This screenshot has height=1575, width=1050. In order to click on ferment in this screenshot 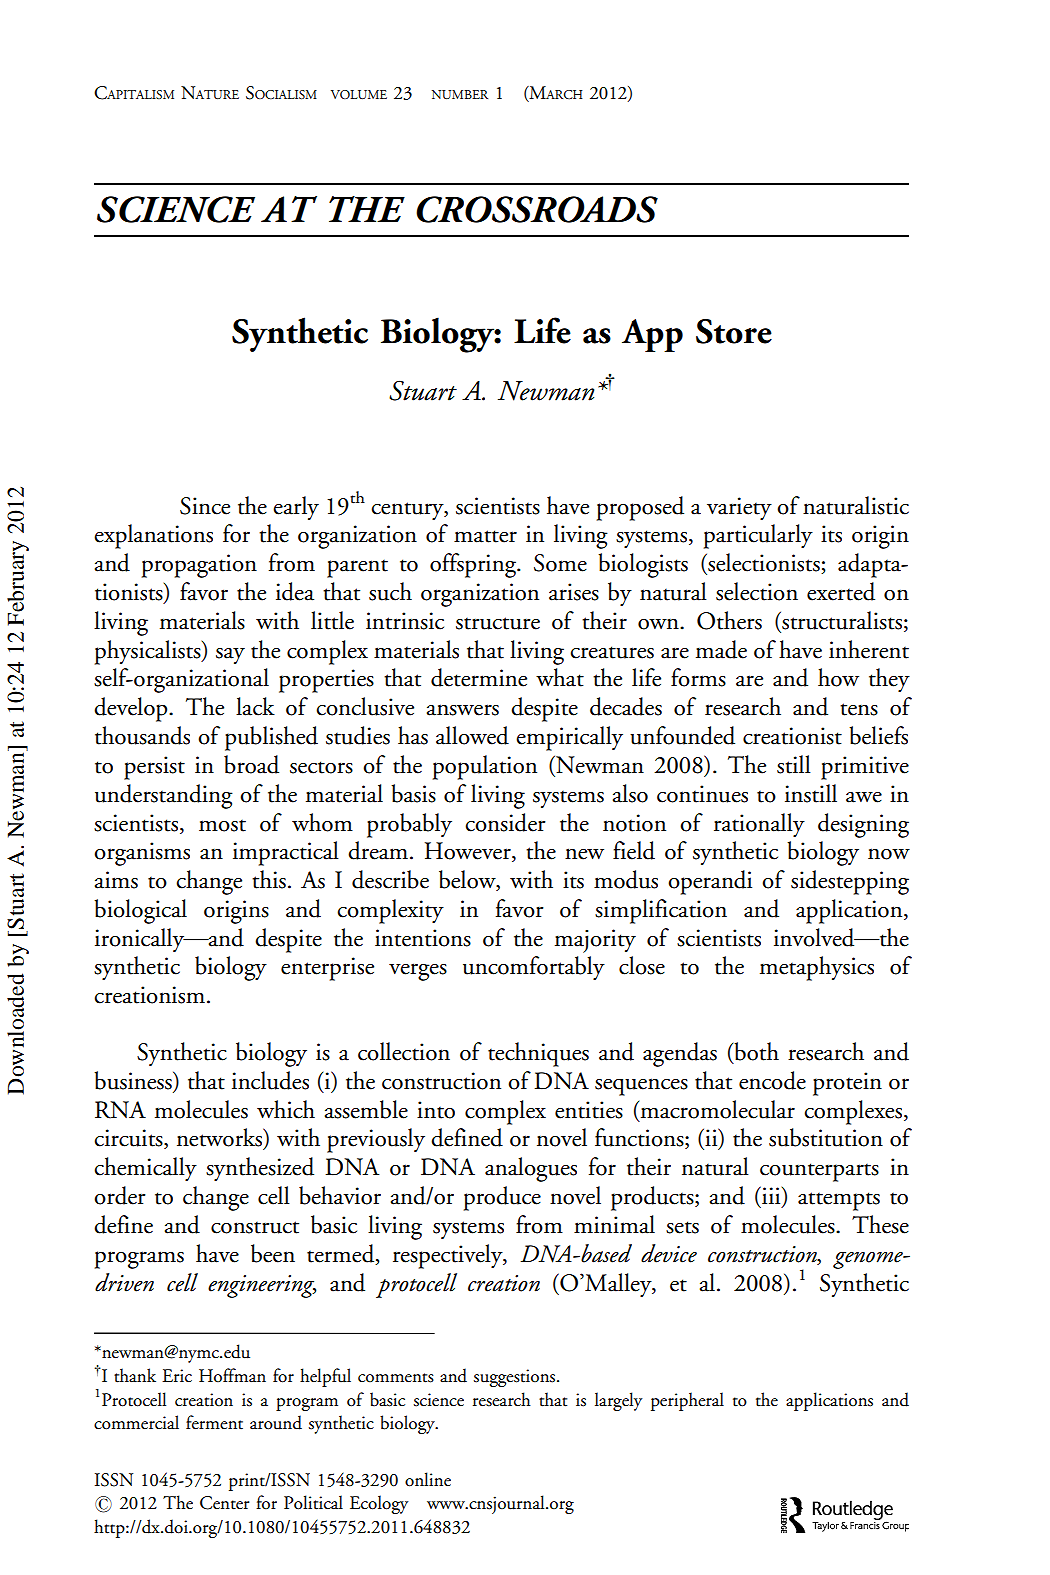, I will do `click(214, 1422)`.
